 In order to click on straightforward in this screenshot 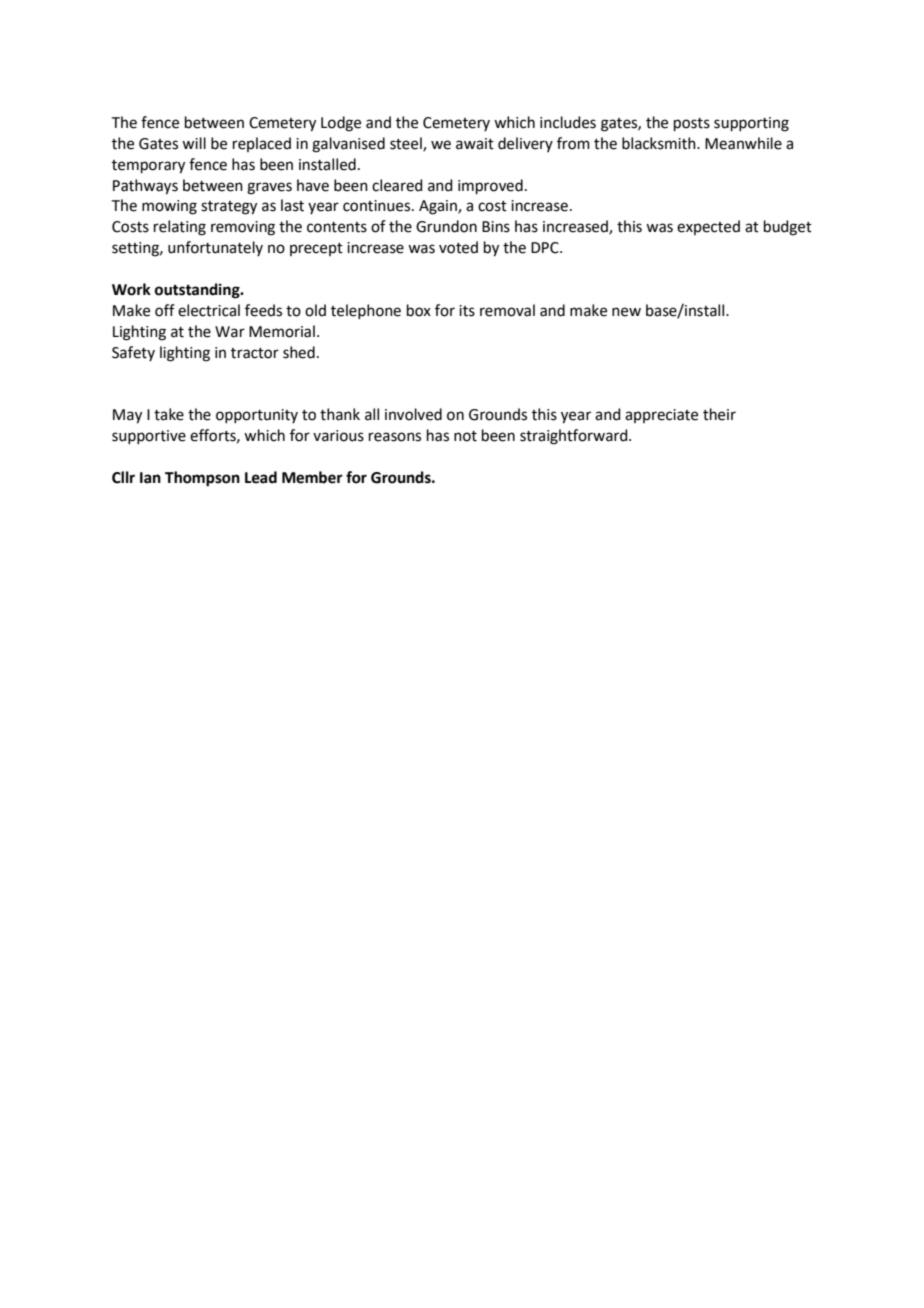, I will do `click(575, 437)`.
